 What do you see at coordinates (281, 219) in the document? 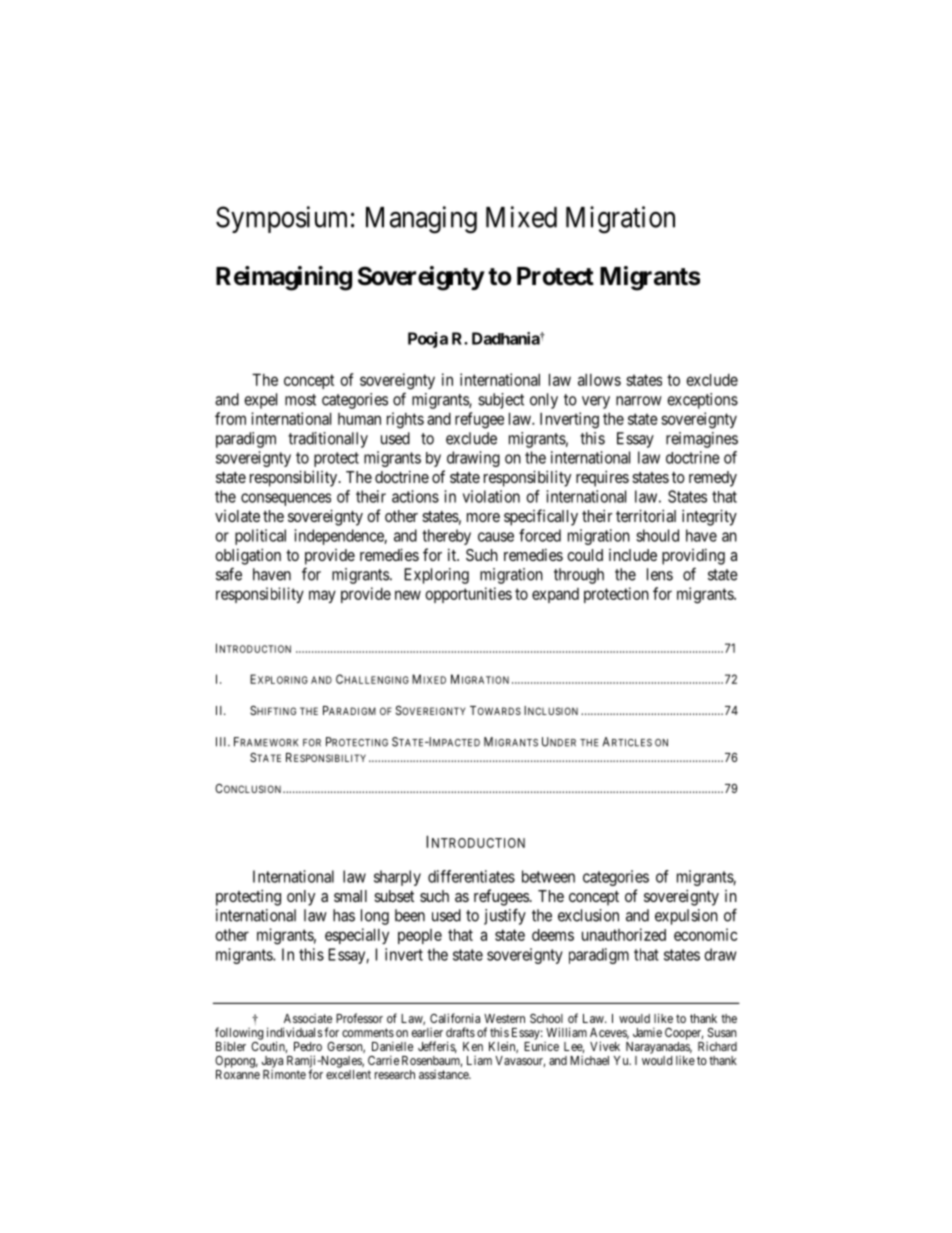
I see `Symposium` at bounding box center [281, 219].
